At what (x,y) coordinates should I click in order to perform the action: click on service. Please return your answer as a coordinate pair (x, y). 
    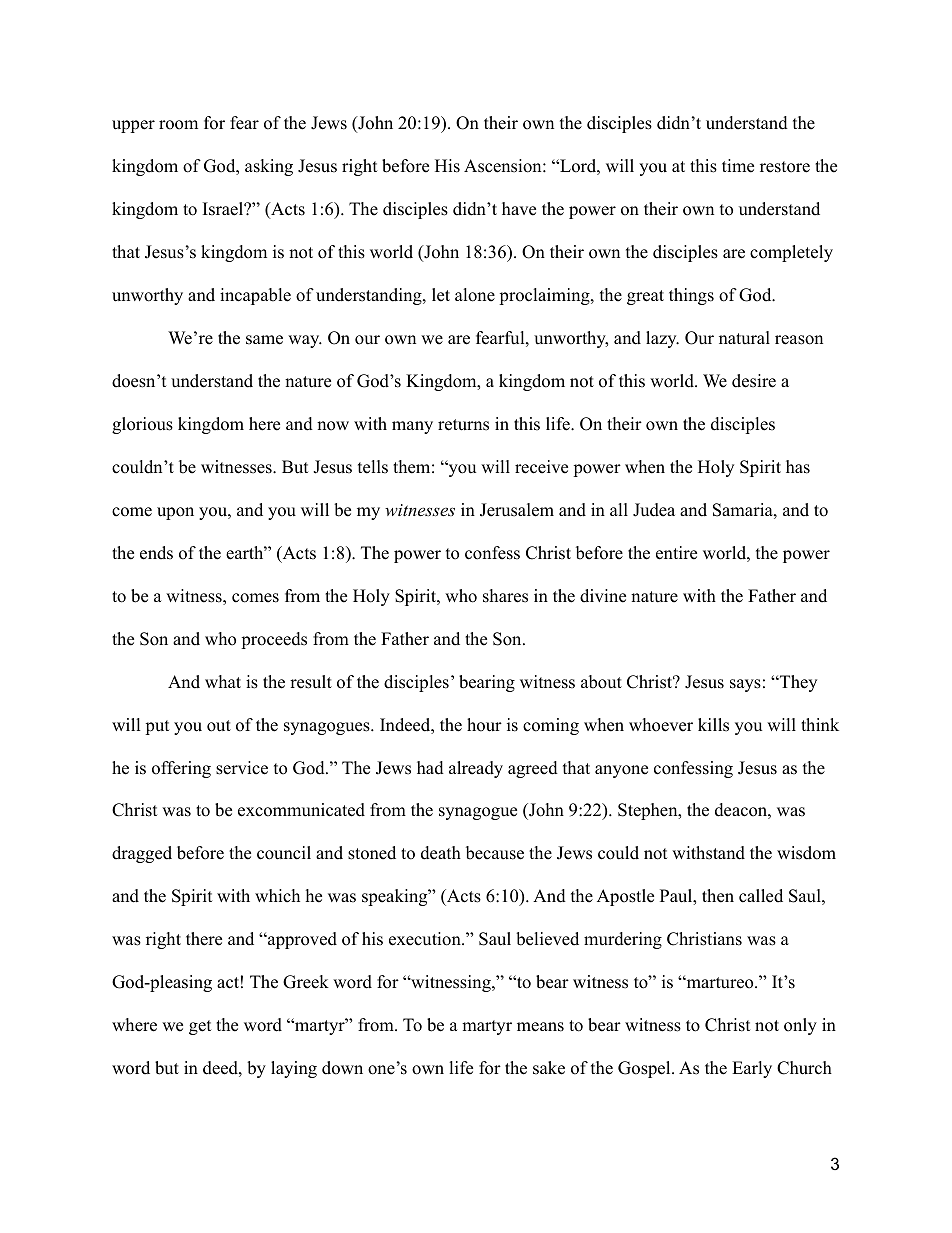
    Looking at the image, I should click on (242, 768).
